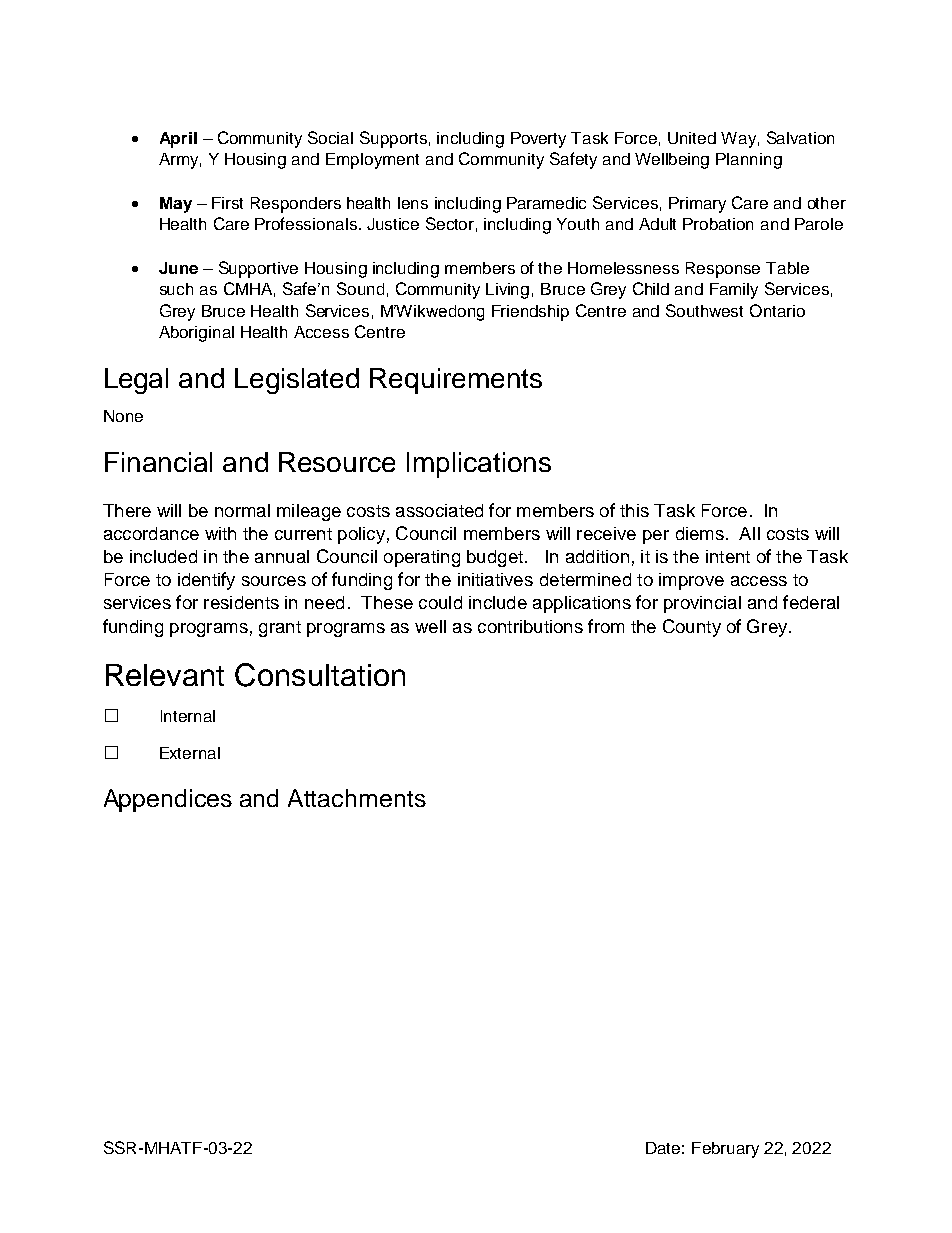 The height and width of the screenshot is (1233, 952). I want to click on April, so click(178, 140).
